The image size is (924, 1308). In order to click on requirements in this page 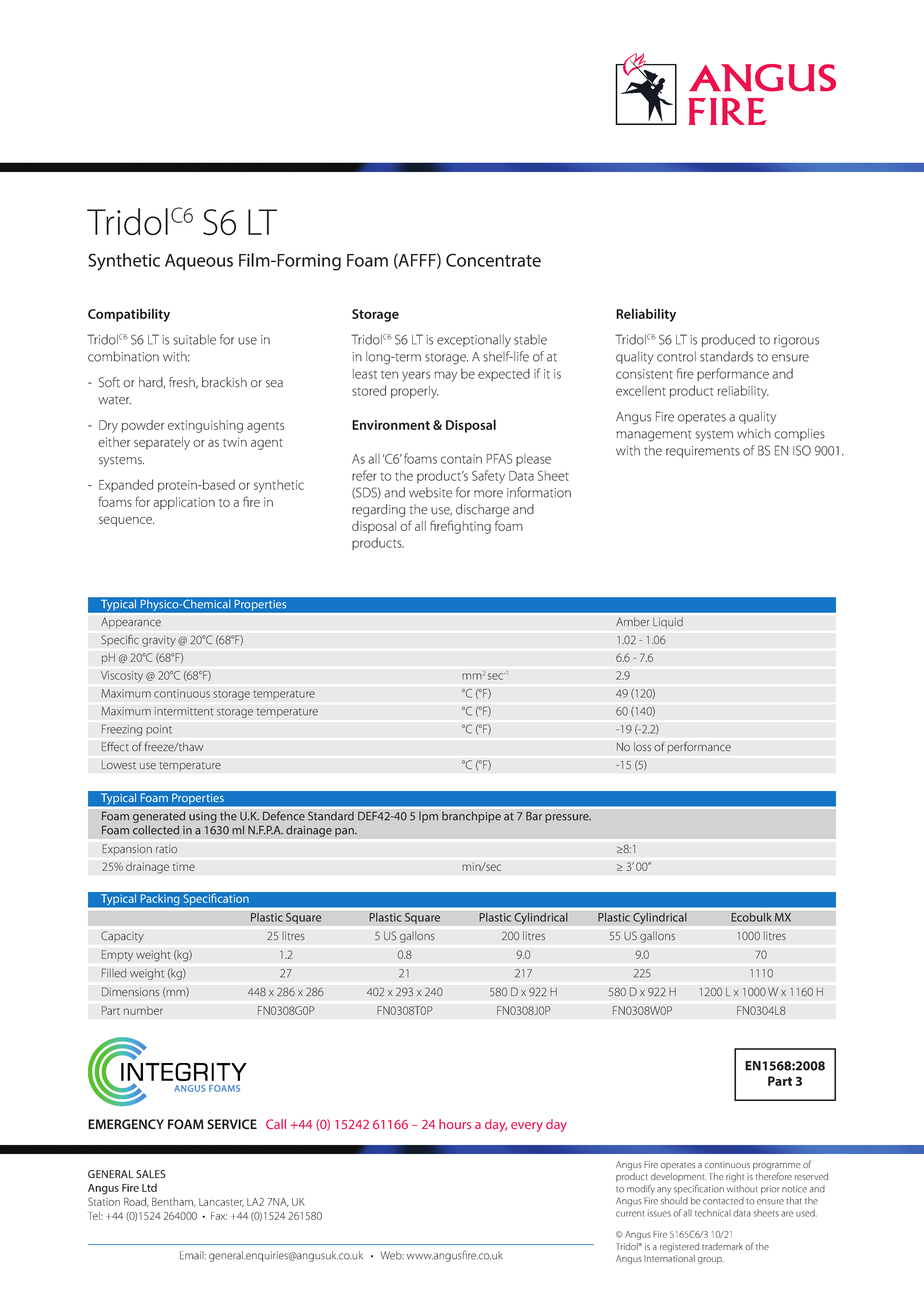, I will do `click(703, 452)`.
